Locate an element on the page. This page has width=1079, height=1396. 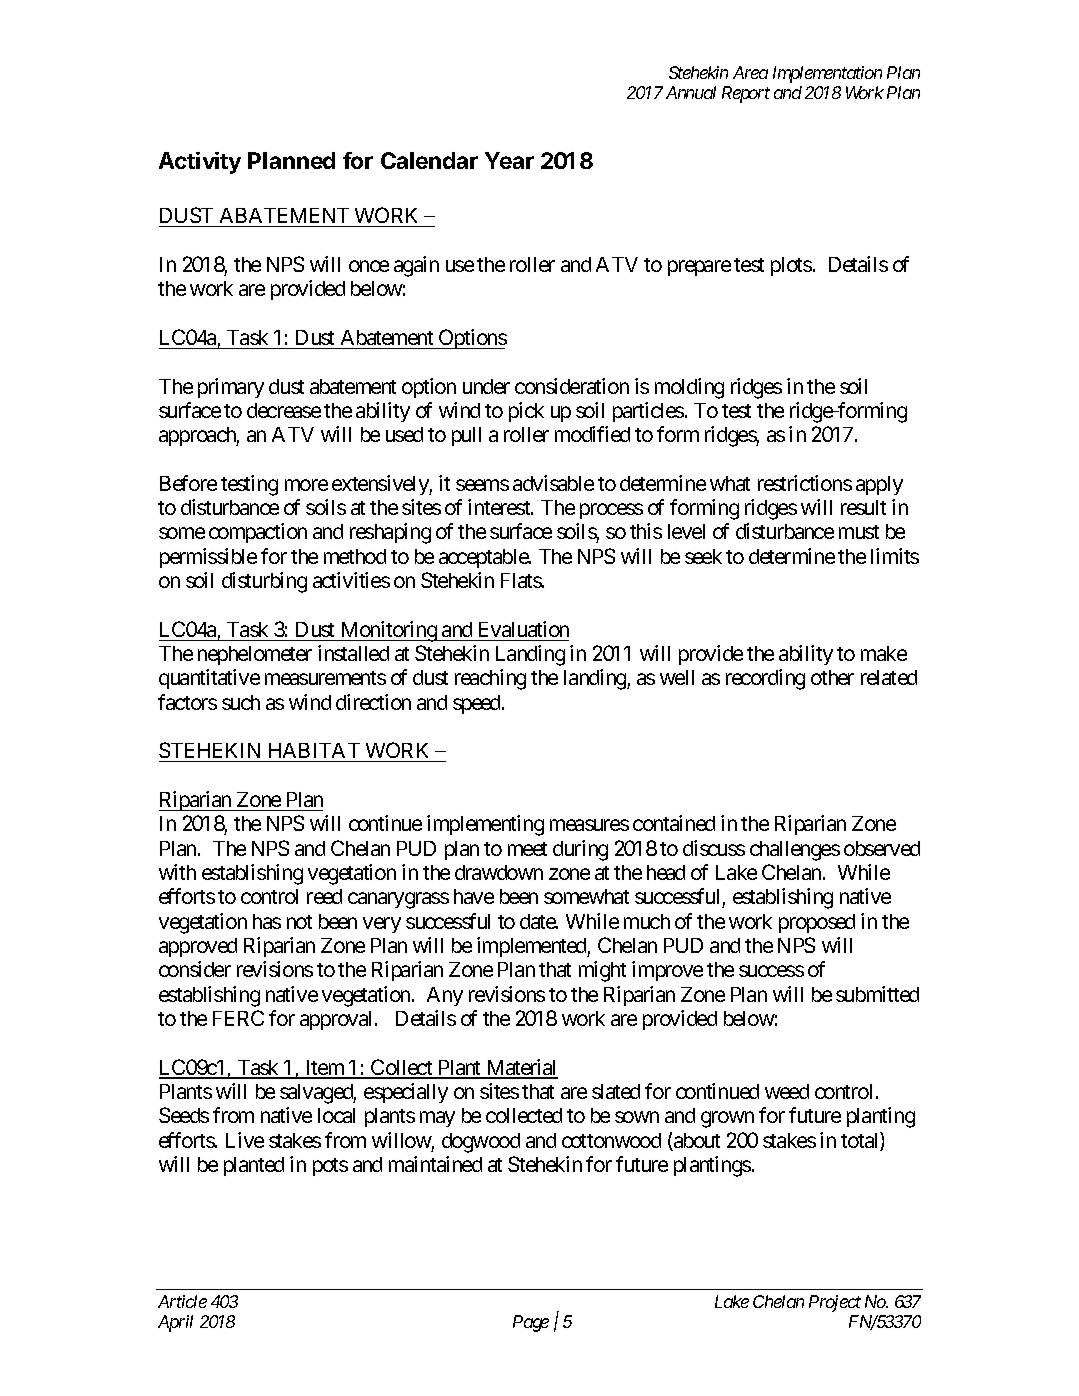
might is located at coordinates (602, 971).
